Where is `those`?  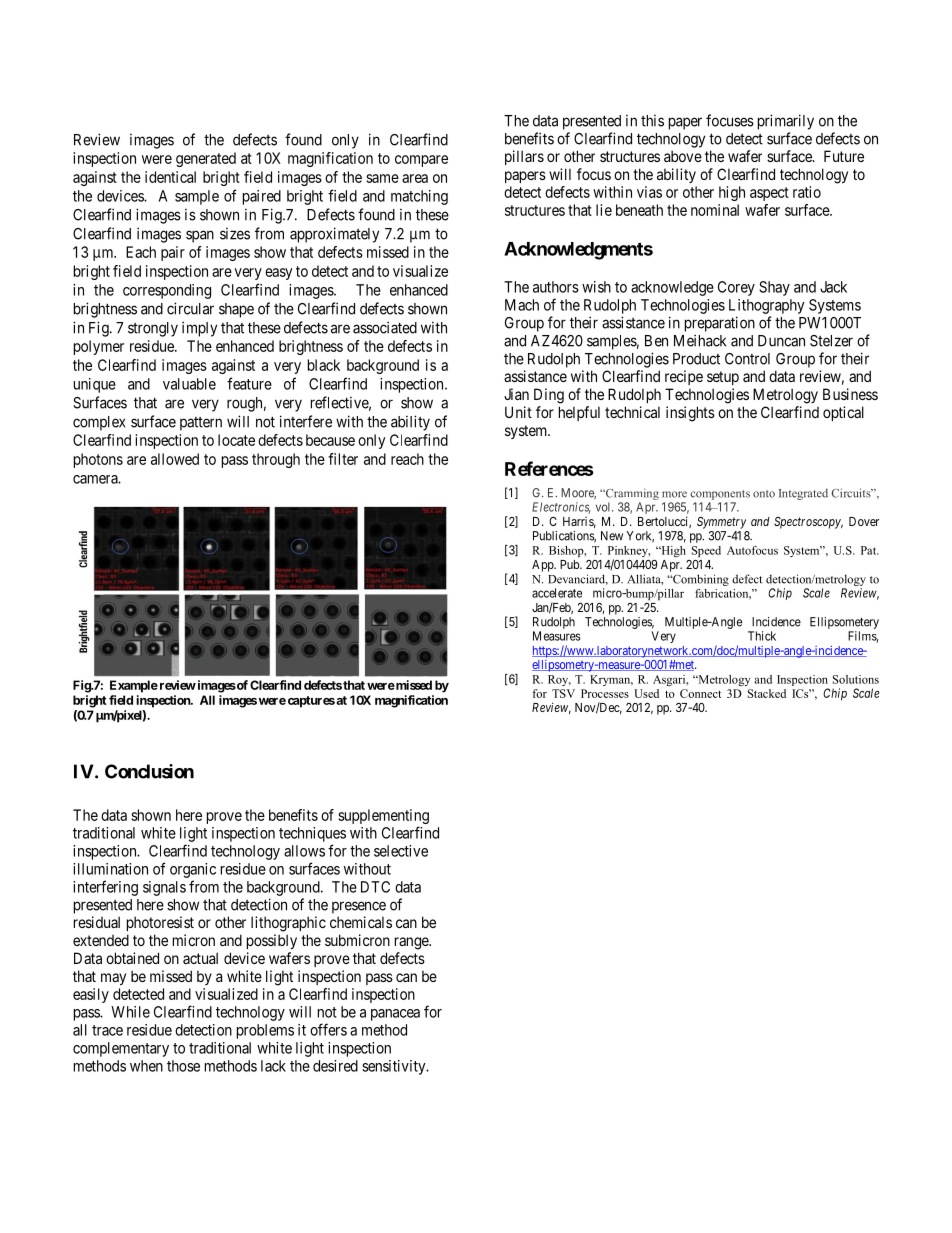
those is located at coordinates (183, 1066).
